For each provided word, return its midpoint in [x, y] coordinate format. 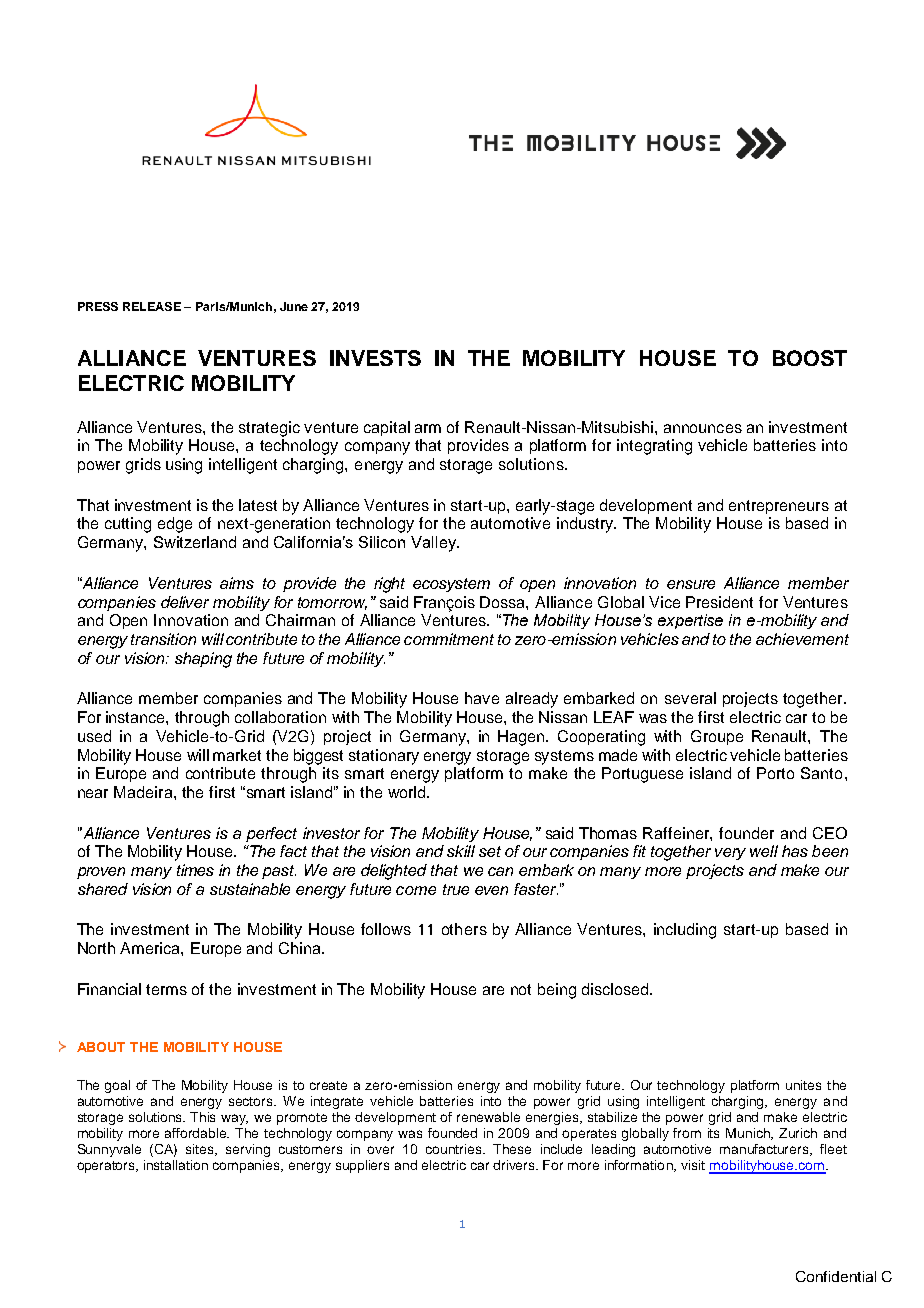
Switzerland [195, 542]
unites [803, 1085]
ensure [691, 584]
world [408, 792]
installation [176, 1165]
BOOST [810, 358]
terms [166, 989]
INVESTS [375, 358]
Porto [775, 773]
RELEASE [152, 306]
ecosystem [451, 585]
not [521, 989]
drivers [515, 1165]
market [237, 755]
